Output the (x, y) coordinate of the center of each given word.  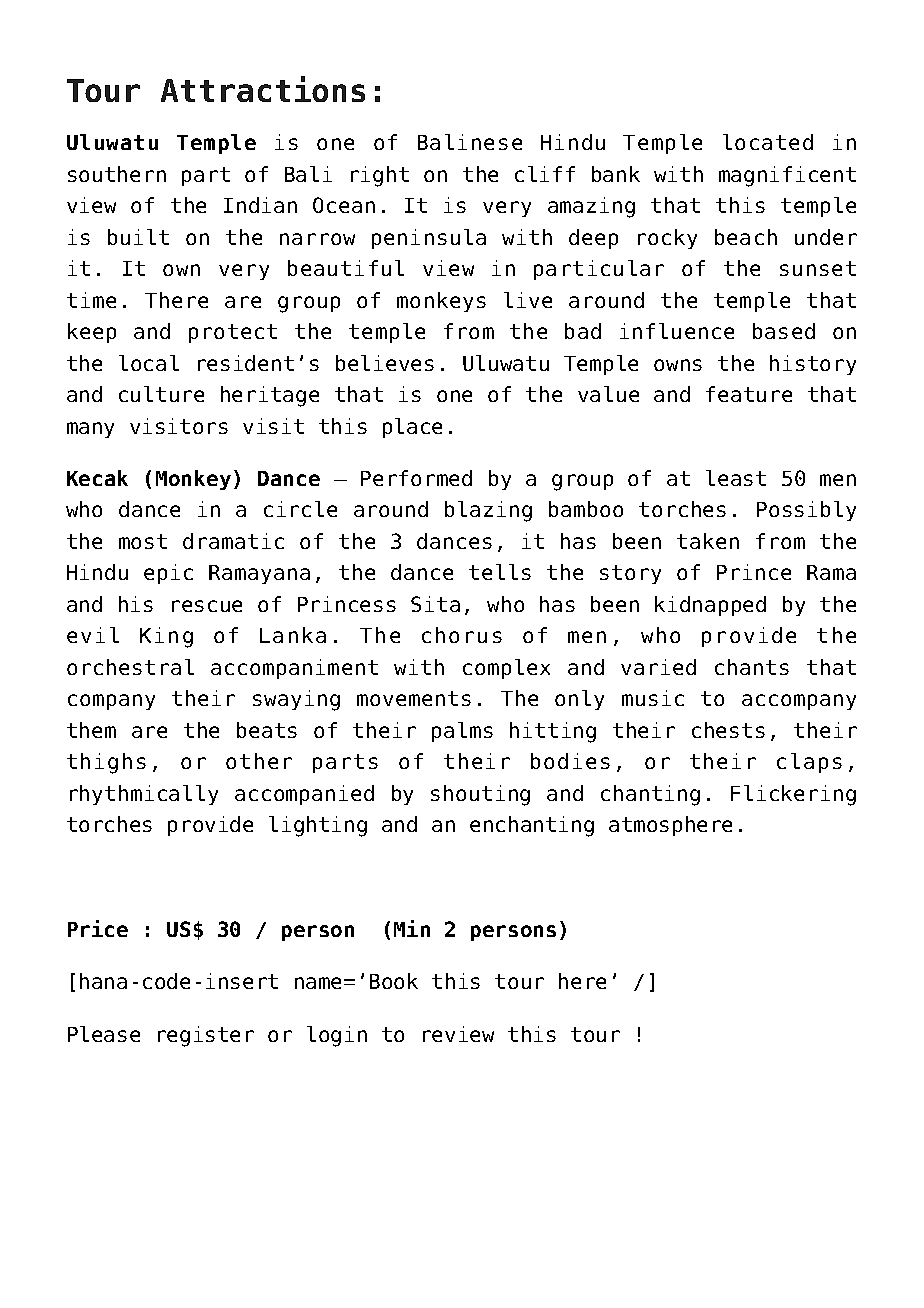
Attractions (263, 89)
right (380, 176)
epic (168, 574)
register (206, 1036)
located (768, 142)
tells (500, 572)
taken (708, 541)
